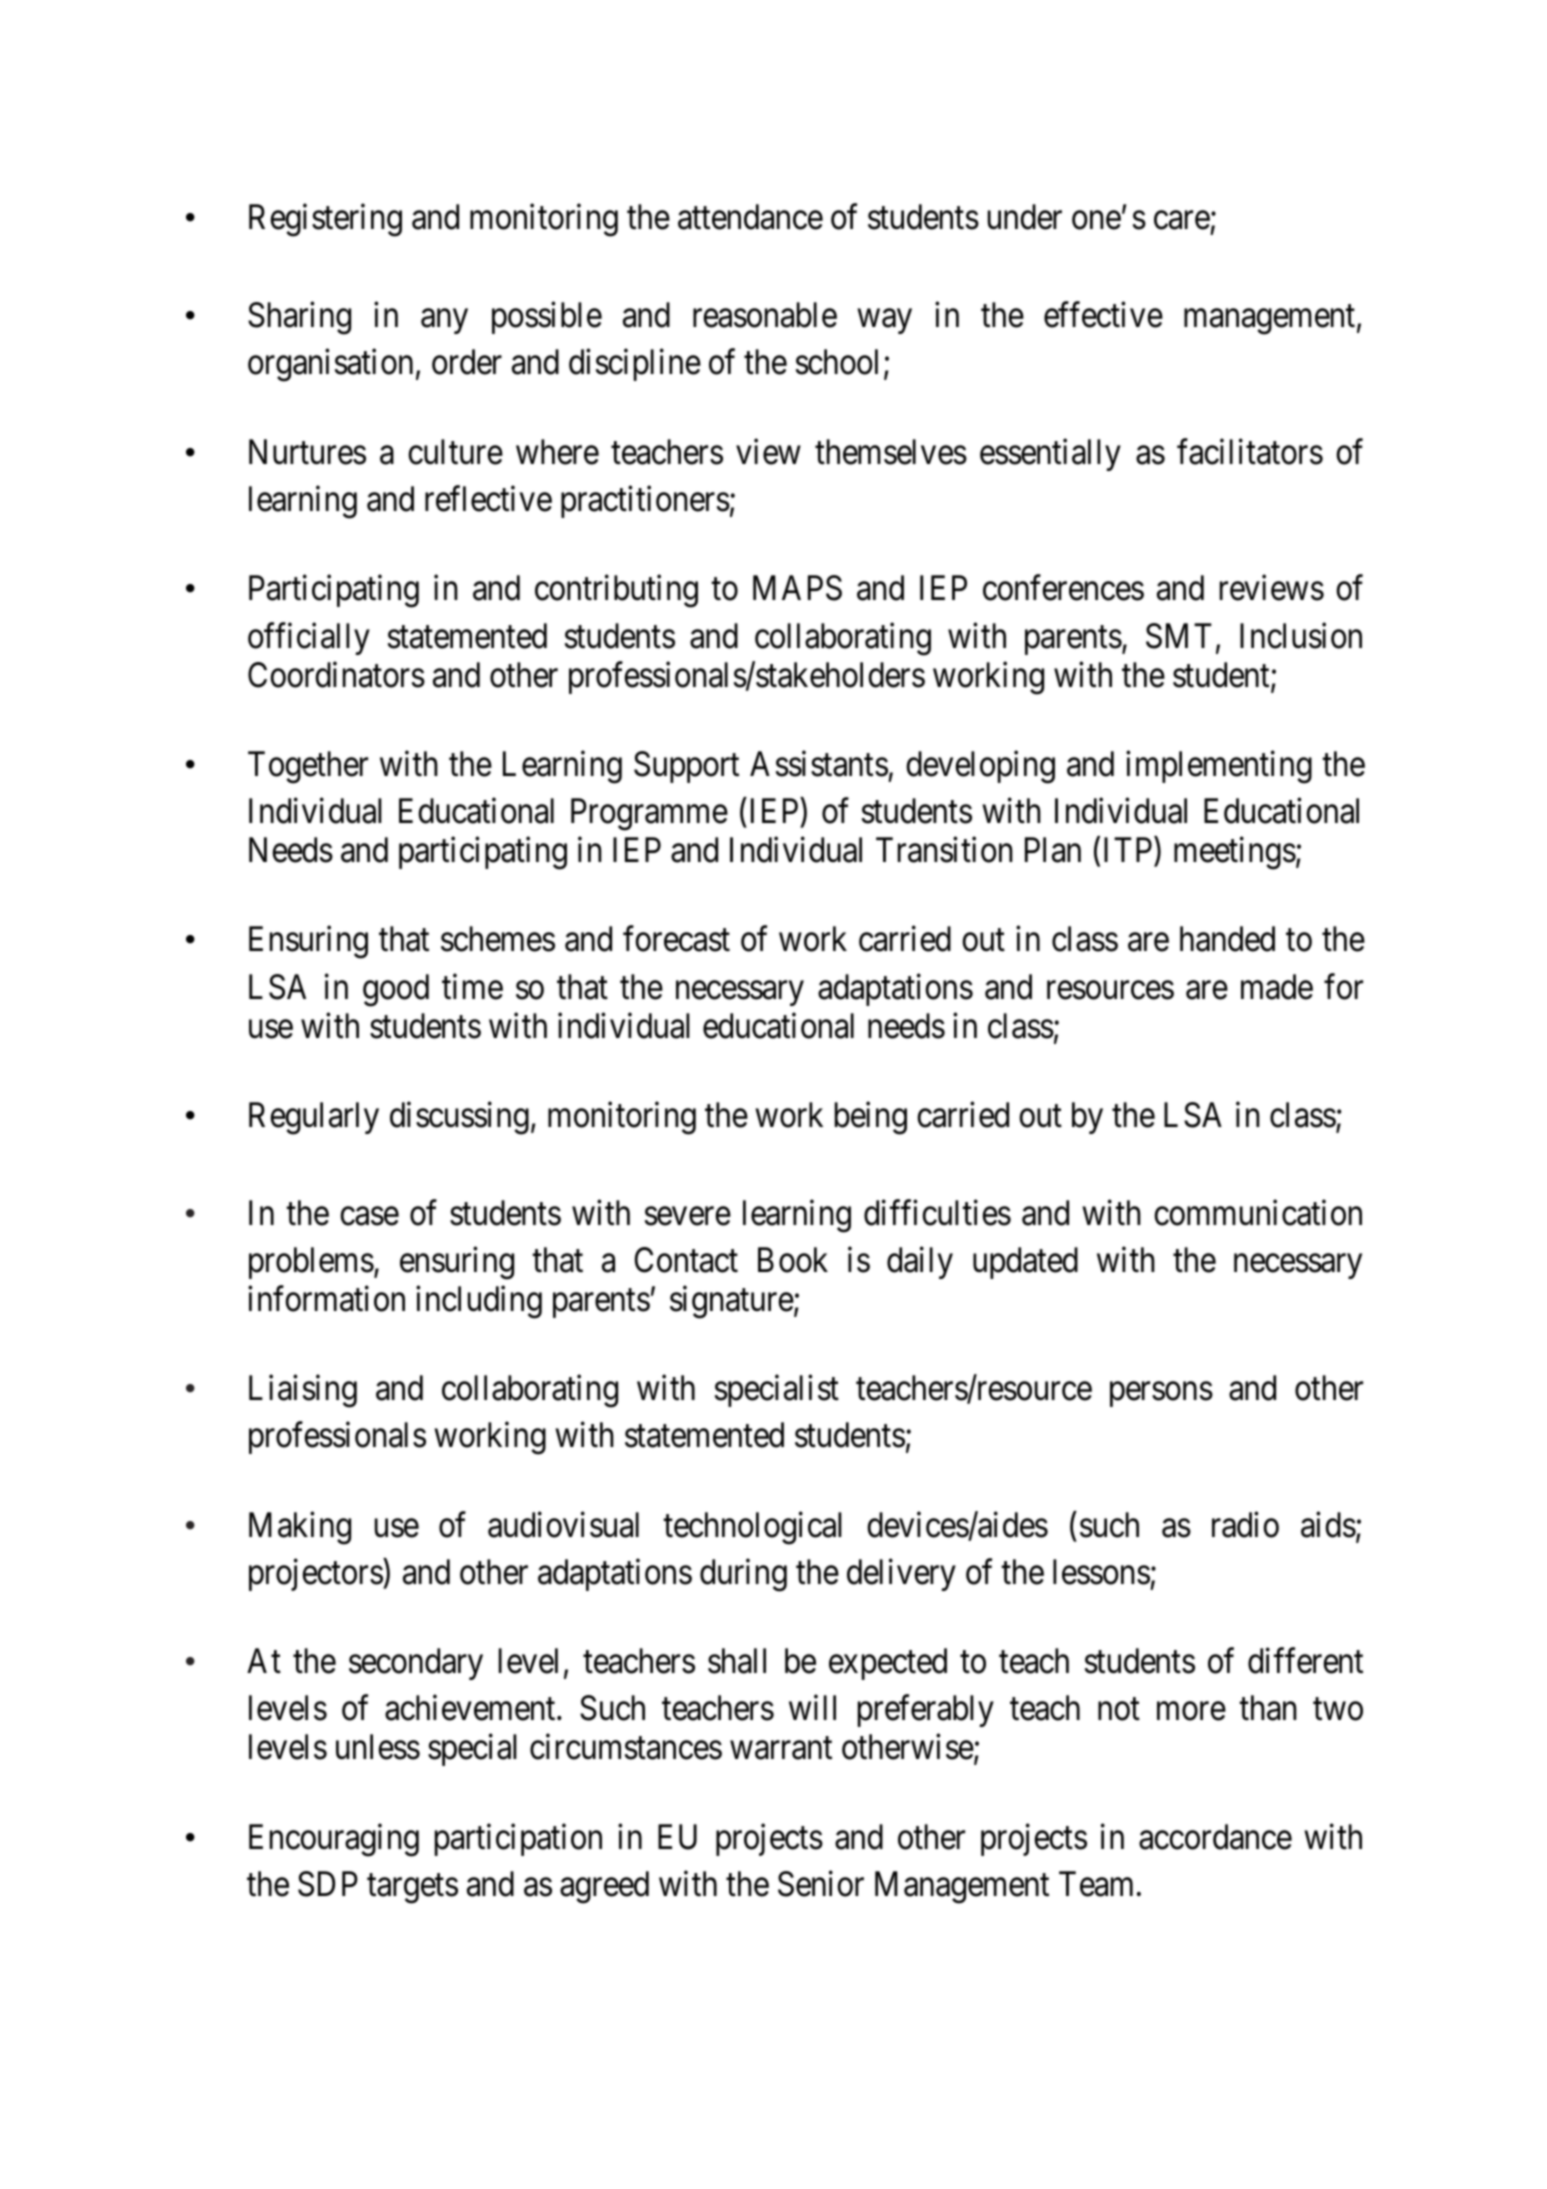 This screenshot has width=1547, height=2189. Describe the element at coordinates (1096, 1884) in the screenshot. I see `Team` at that location.
